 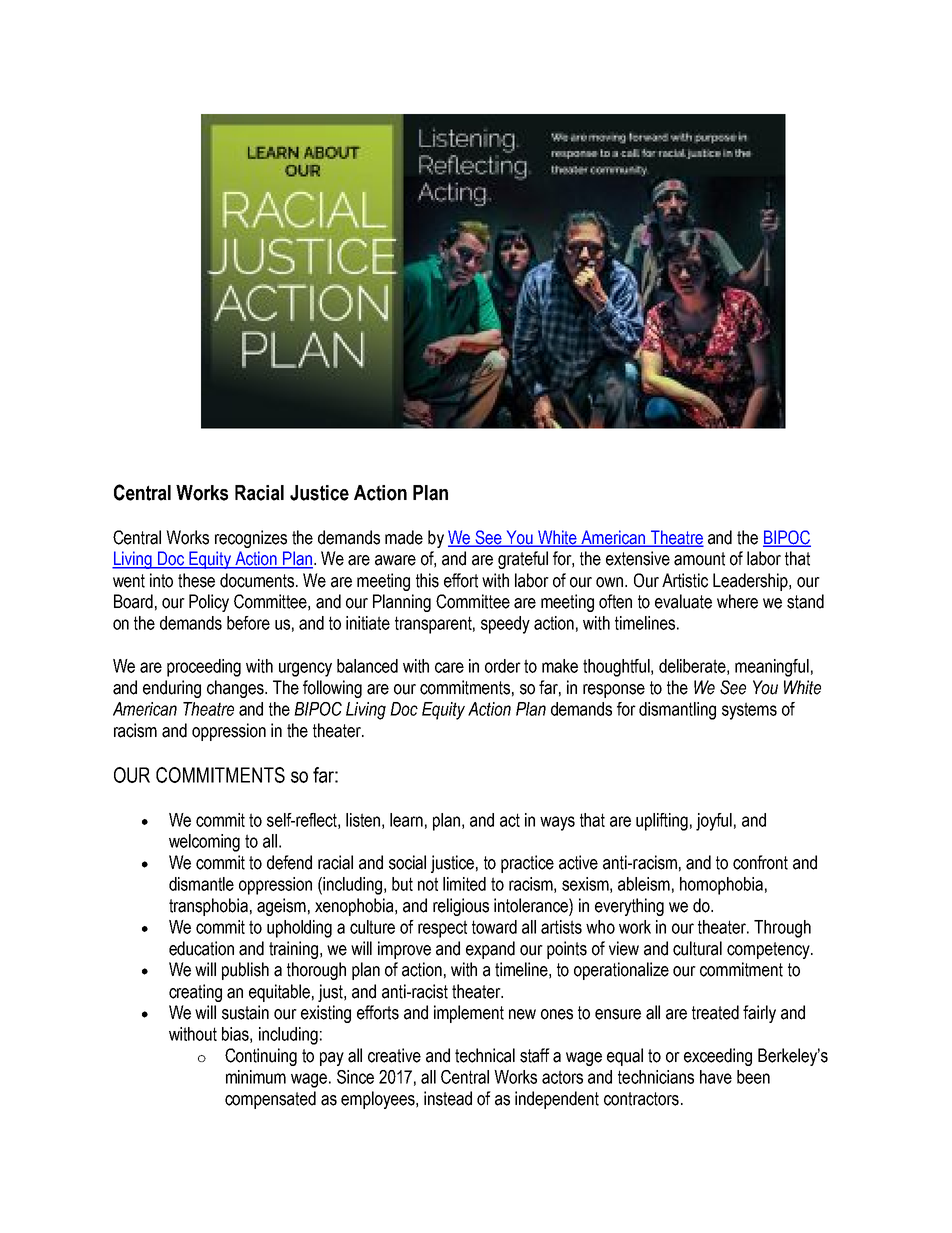 I want to click on joyful, so click(x=714, y=822).
